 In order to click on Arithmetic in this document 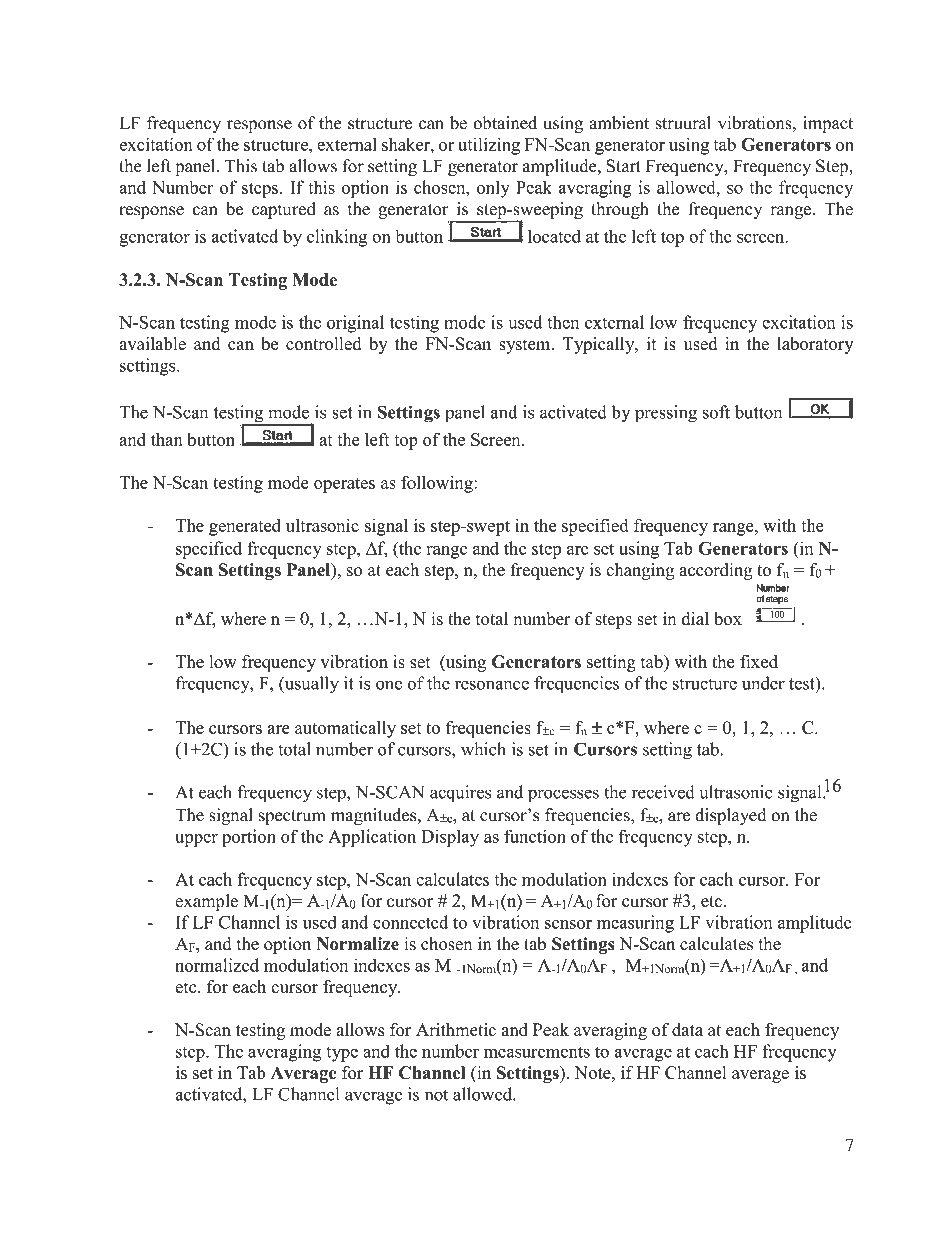, I will do `click(456, 1029)`.
